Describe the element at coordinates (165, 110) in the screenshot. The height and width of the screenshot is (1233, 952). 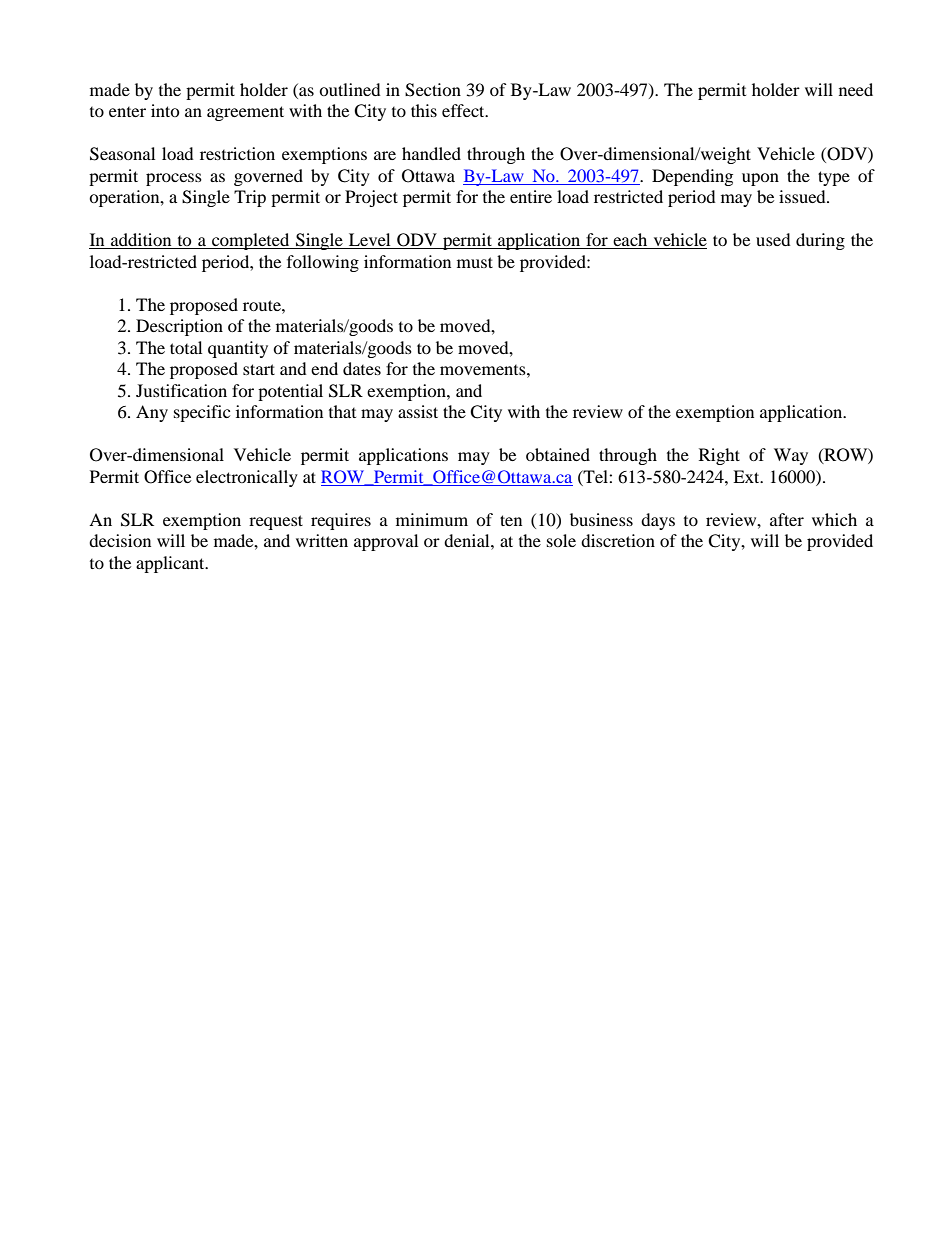
I see `into` at that location.
